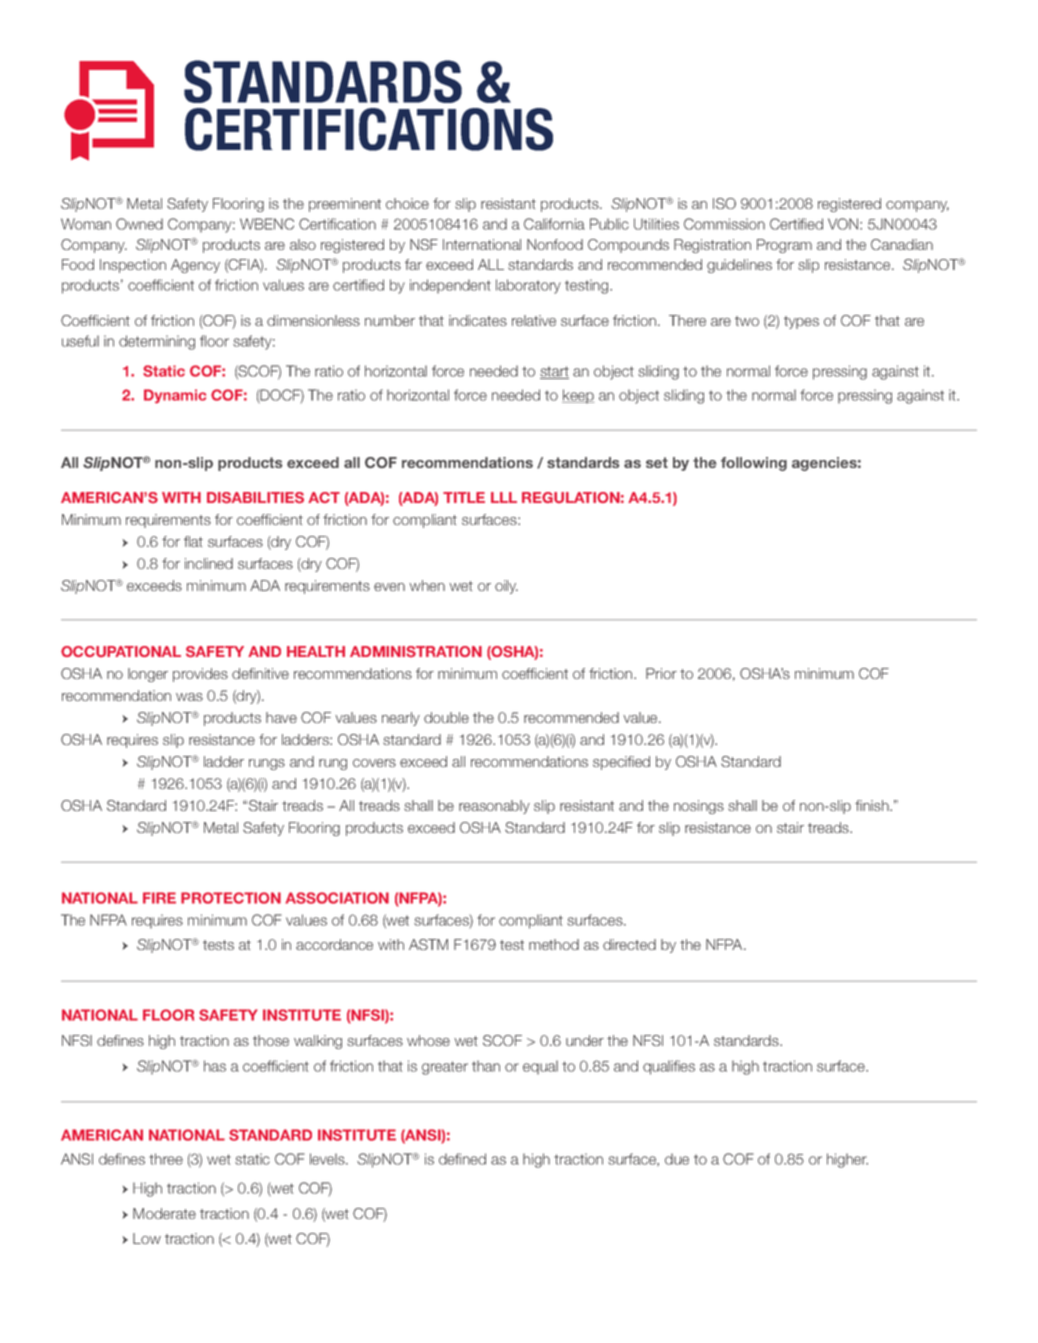  What do you see at coordinates (159, 898) in the screenshot?
I see `FIRE` at bounding box center [159, 898].
